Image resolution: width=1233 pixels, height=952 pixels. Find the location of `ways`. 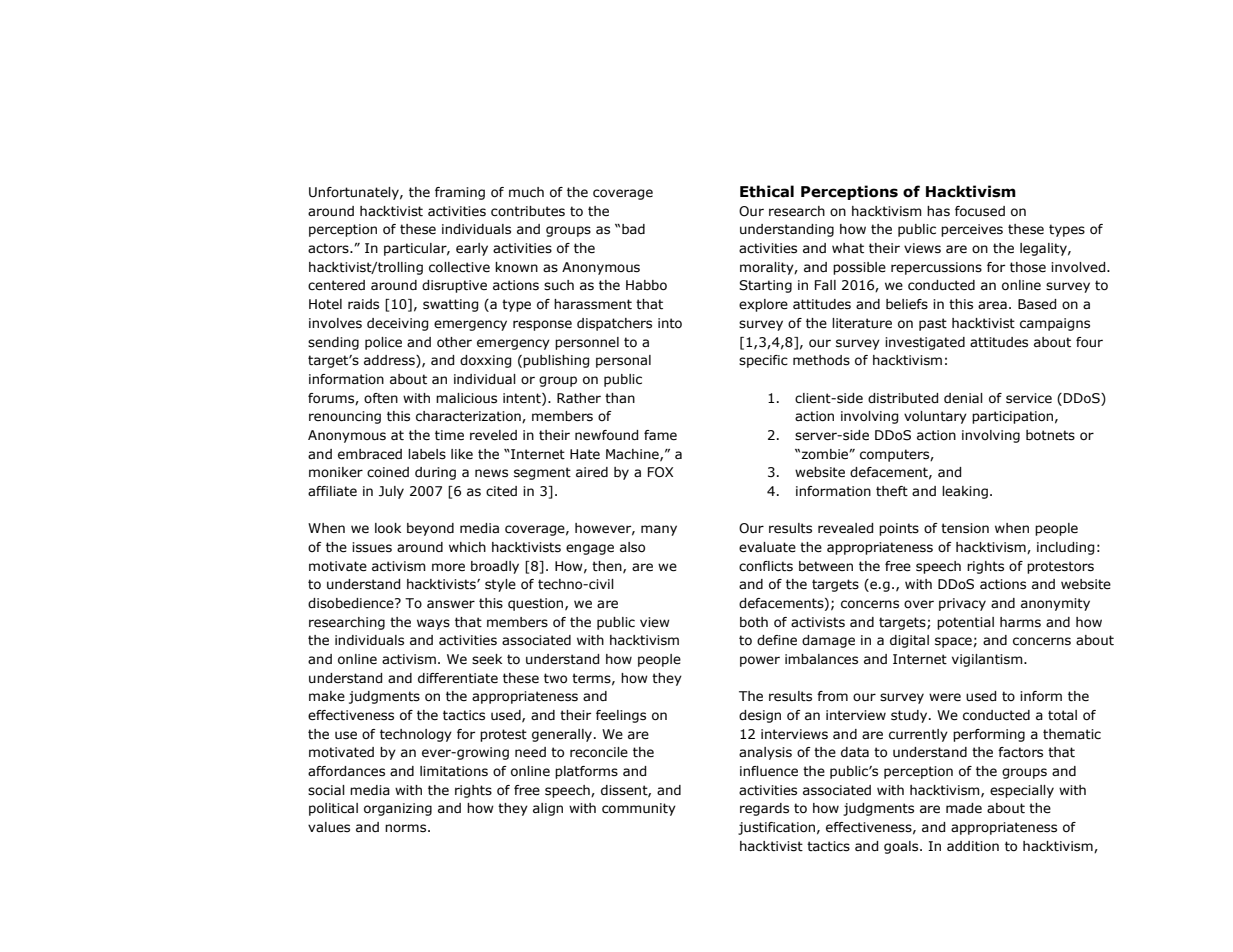

ways is located at coordinates (433, 624).
